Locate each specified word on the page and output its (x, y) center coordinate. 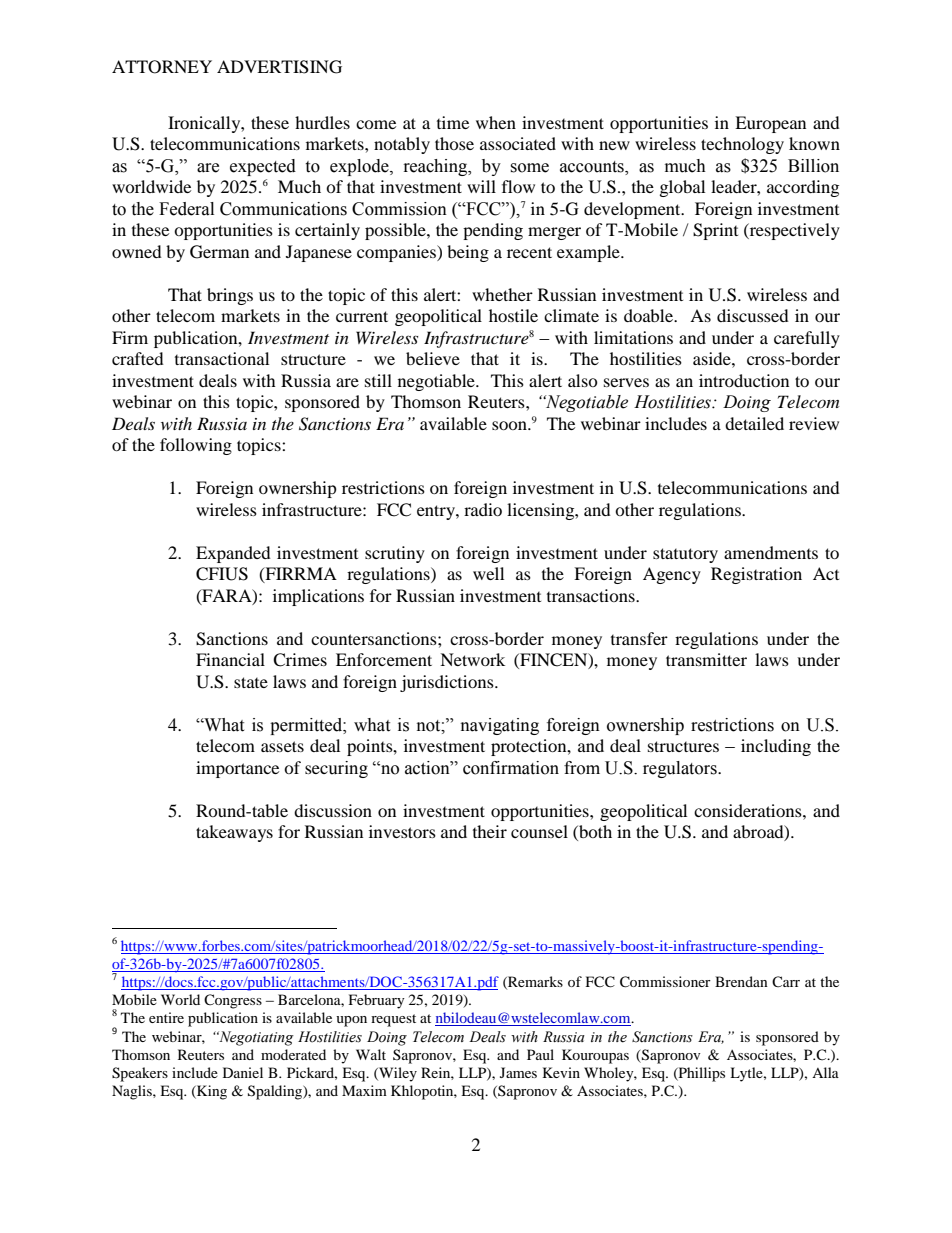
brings (230, 296)
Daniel (243, 1072)
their (490, 831)
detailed (754, 423)
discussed (753, 315)
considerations (749, 810)
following (196, 446)
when (496, 122)
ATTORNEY (162, 67)
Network (472, 659)
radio (483, 509)
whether (502, 294)
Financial (230, 659)
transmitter (706, 659)
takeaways (234, 833)
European (770, 124)
